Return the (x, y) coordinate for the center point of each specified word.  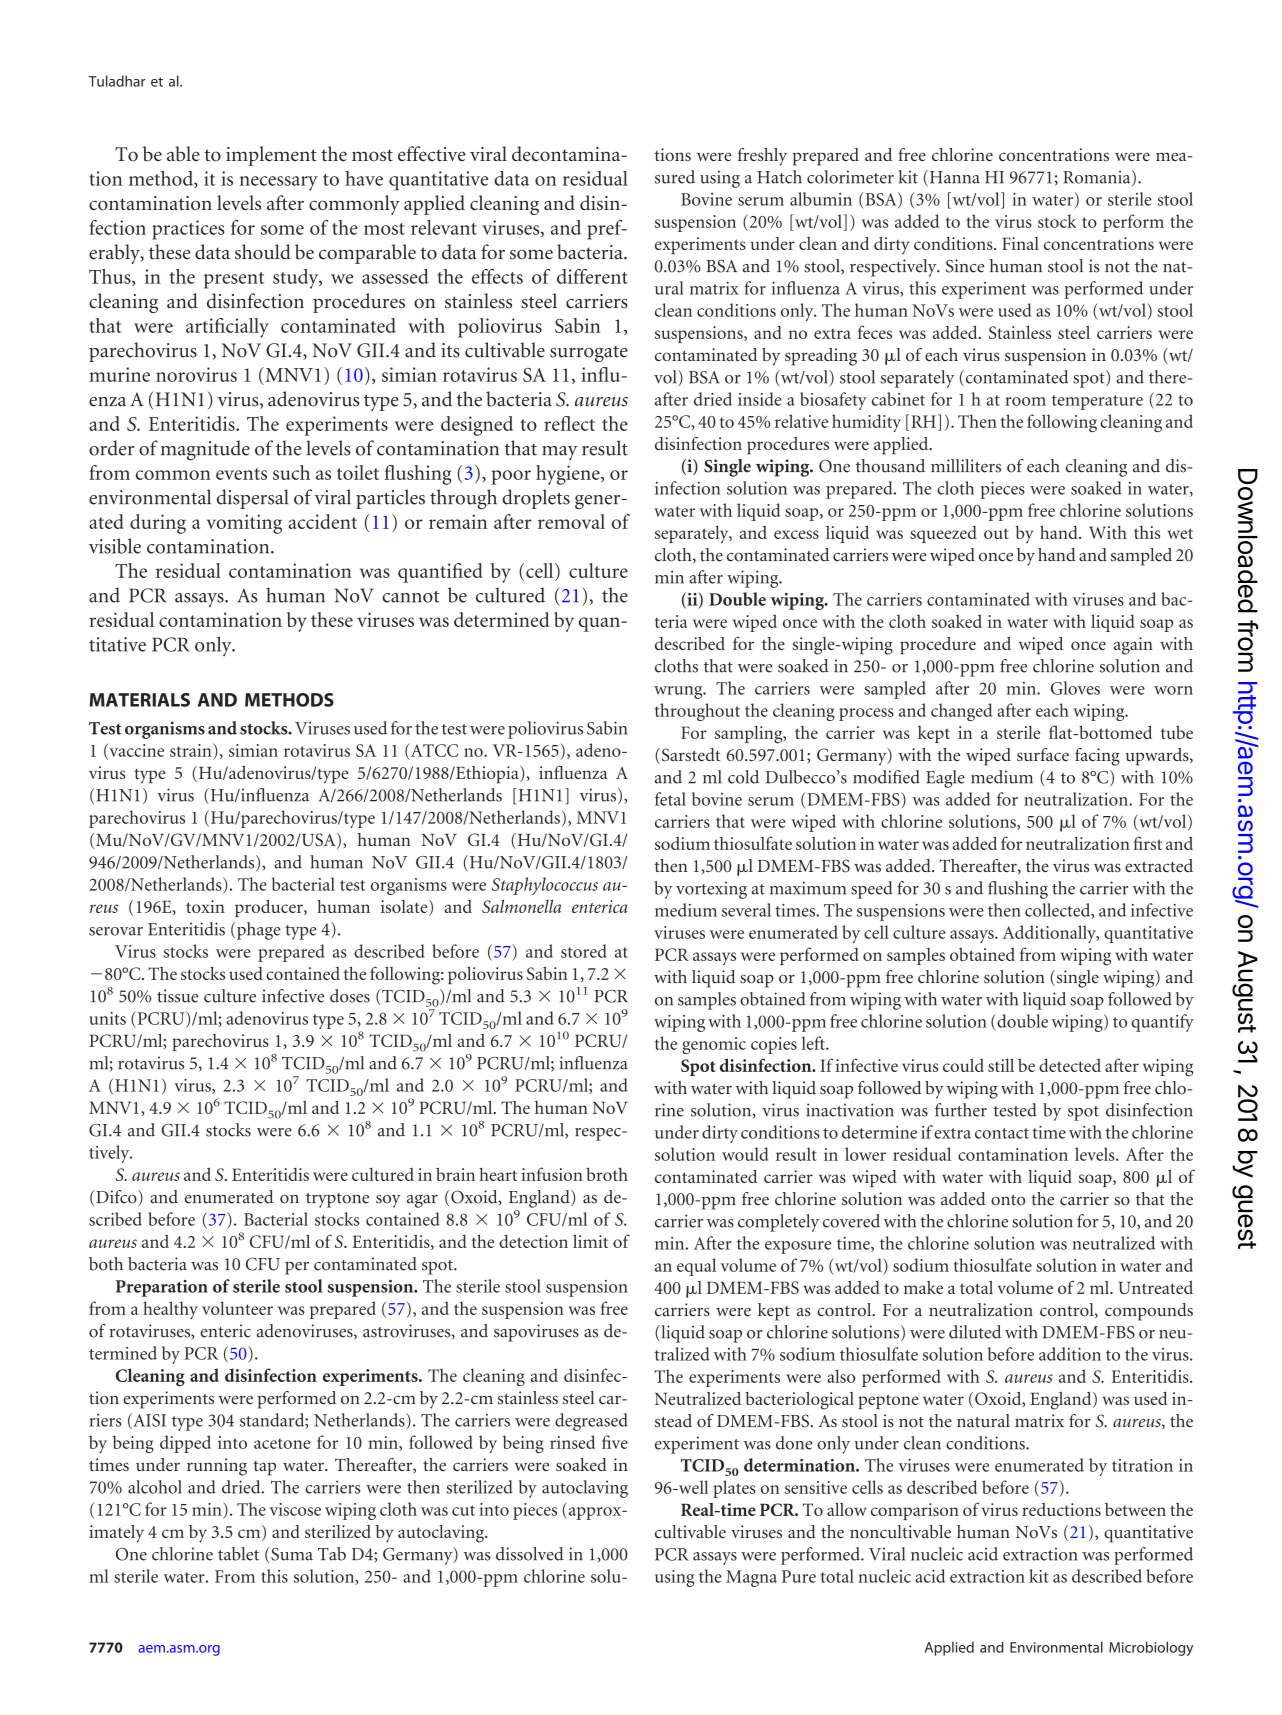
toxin (205, 906)
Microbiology (1151, 1648)
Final (1020, 243)
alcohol (155, 1487)
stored (584, 951)
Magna (751, 1578)
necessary (278, 183)
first (1148, 843)
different (592, 276)
